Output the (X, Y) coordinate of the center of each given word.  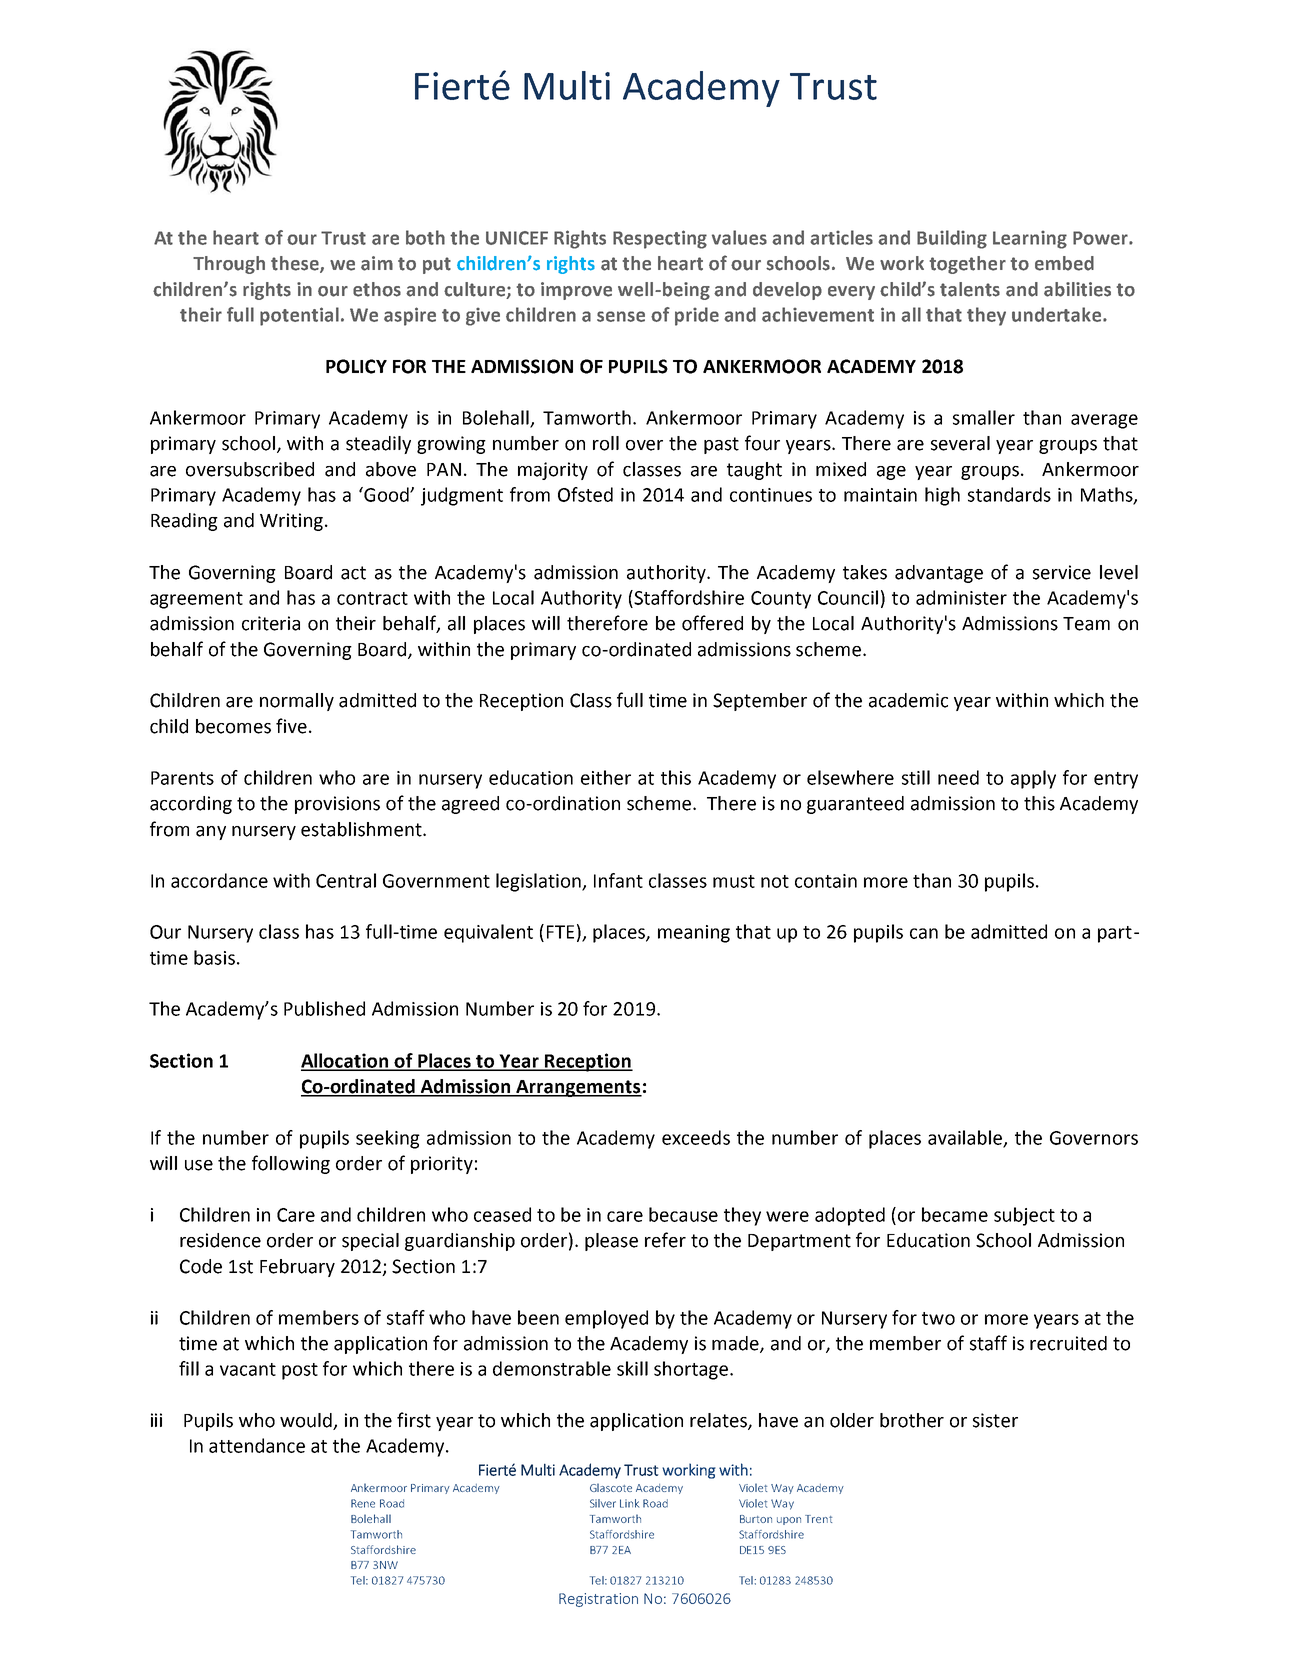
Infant (618, 880)
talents (970, 289)
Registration (598, 1600)
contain (826, 881)
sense (621, 316)
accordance (219, 880)
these (296, 264)
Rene (363, 1503)
